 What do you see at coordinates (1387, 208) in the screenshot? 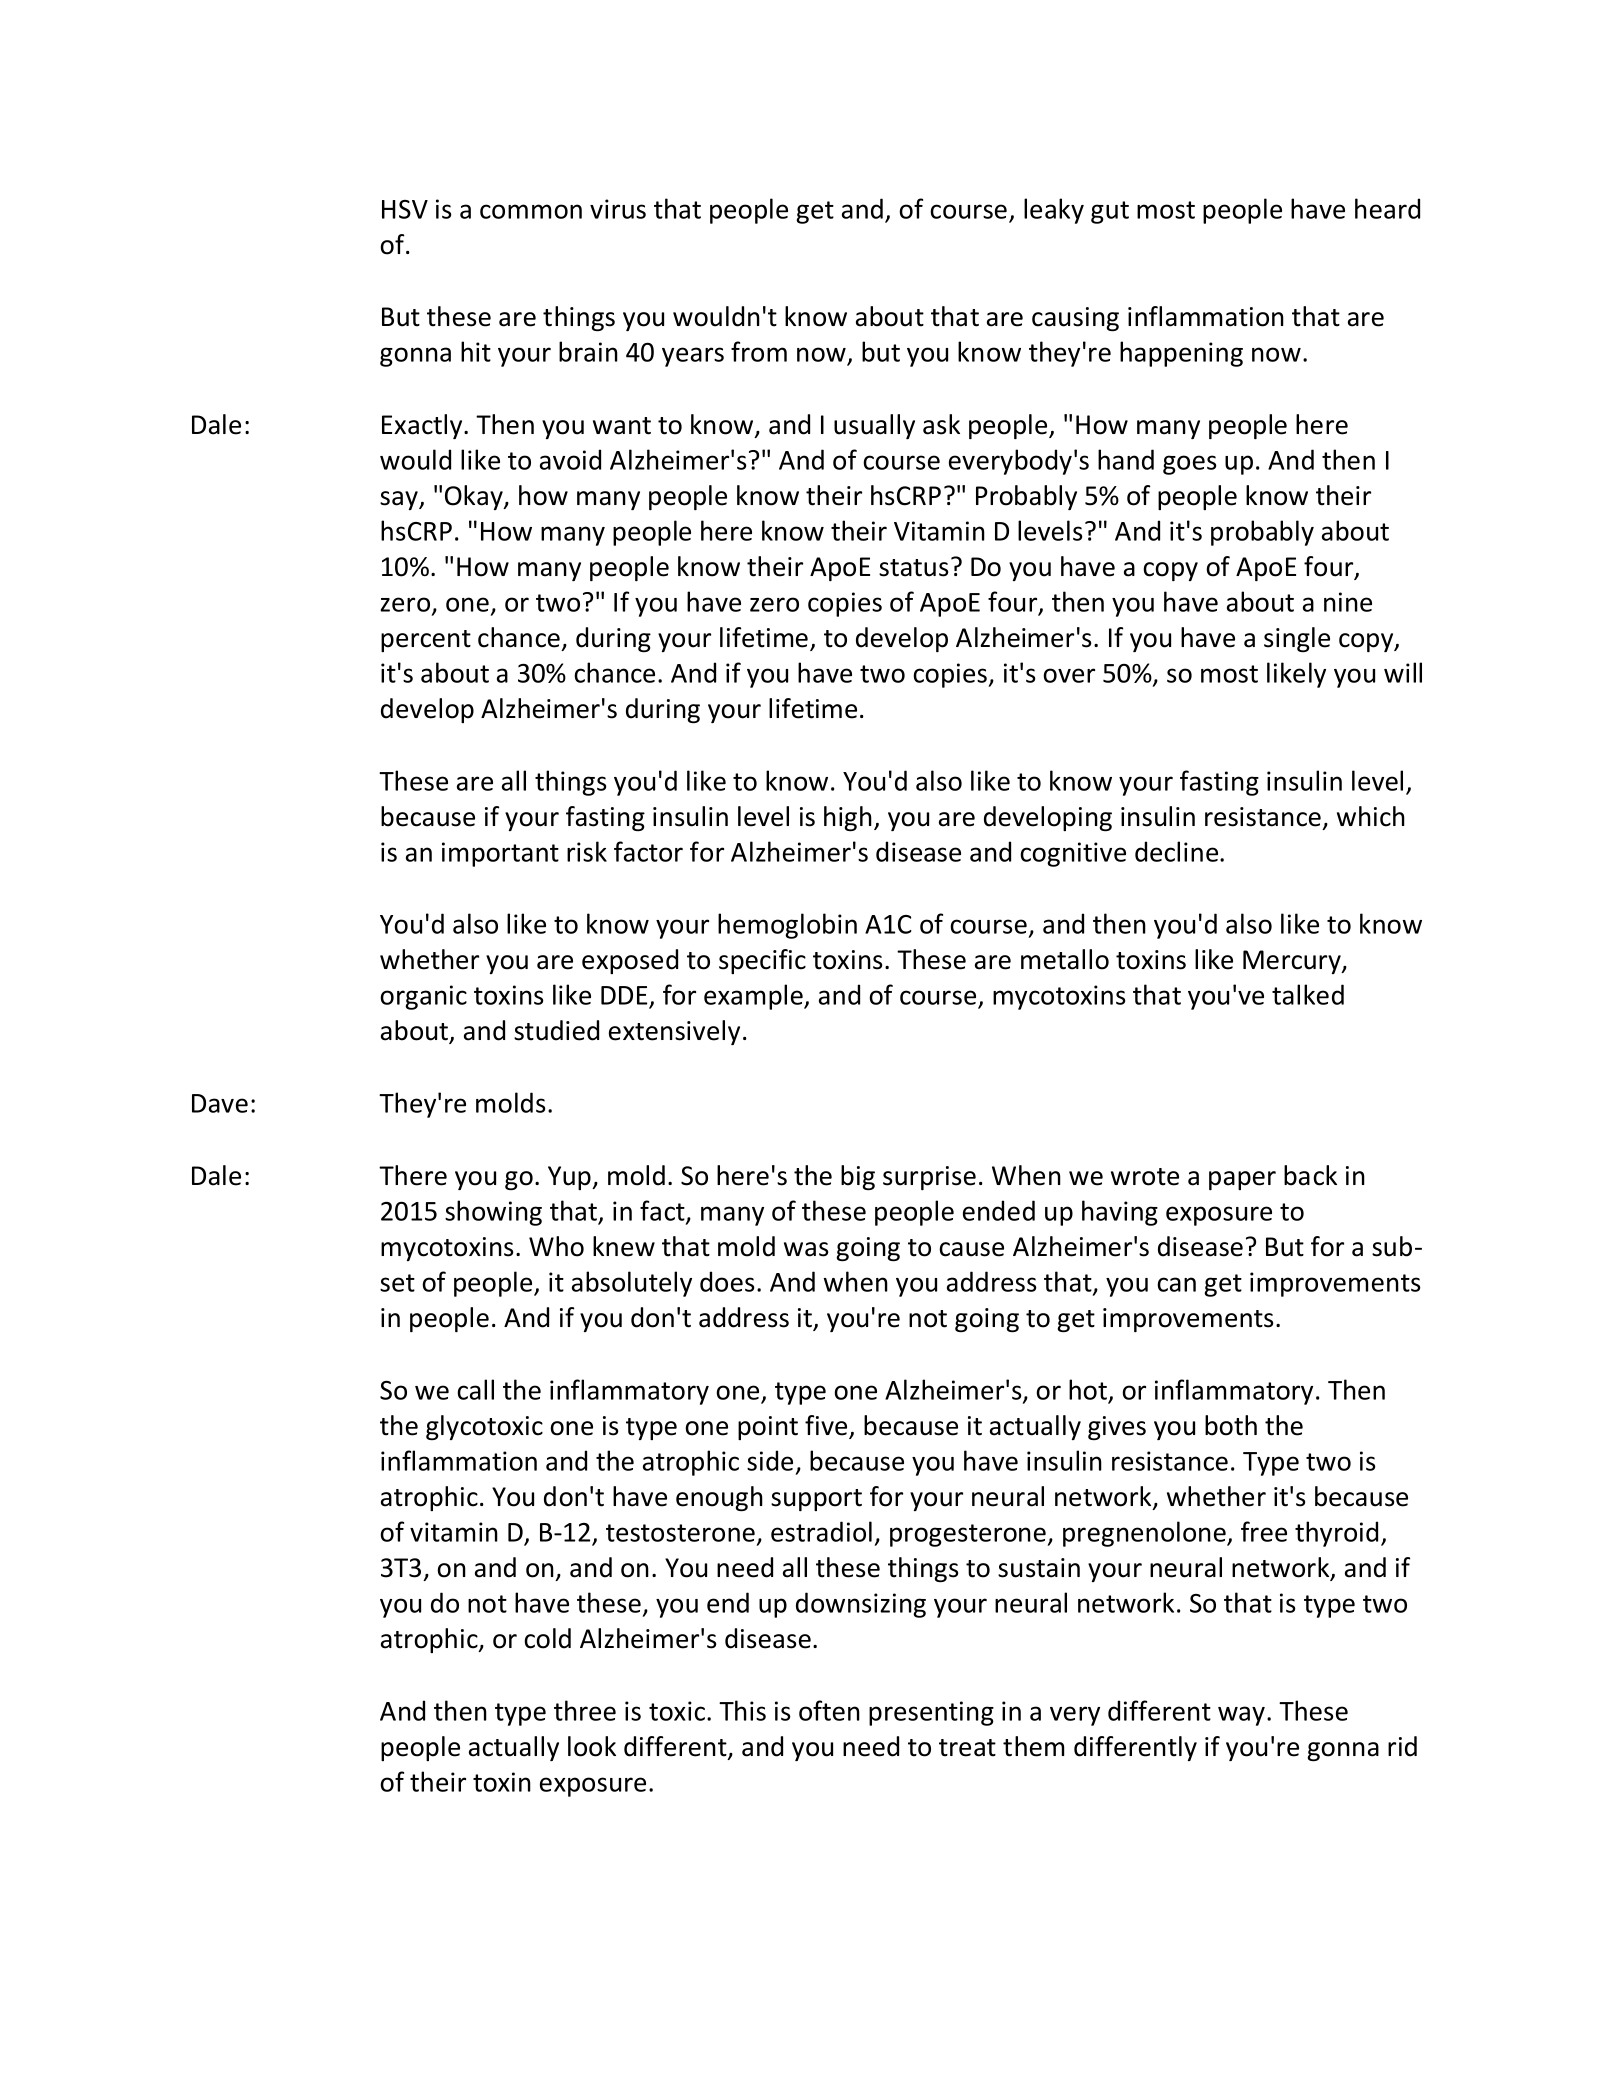
I see `heard` at bounding box center [1387, 208].
